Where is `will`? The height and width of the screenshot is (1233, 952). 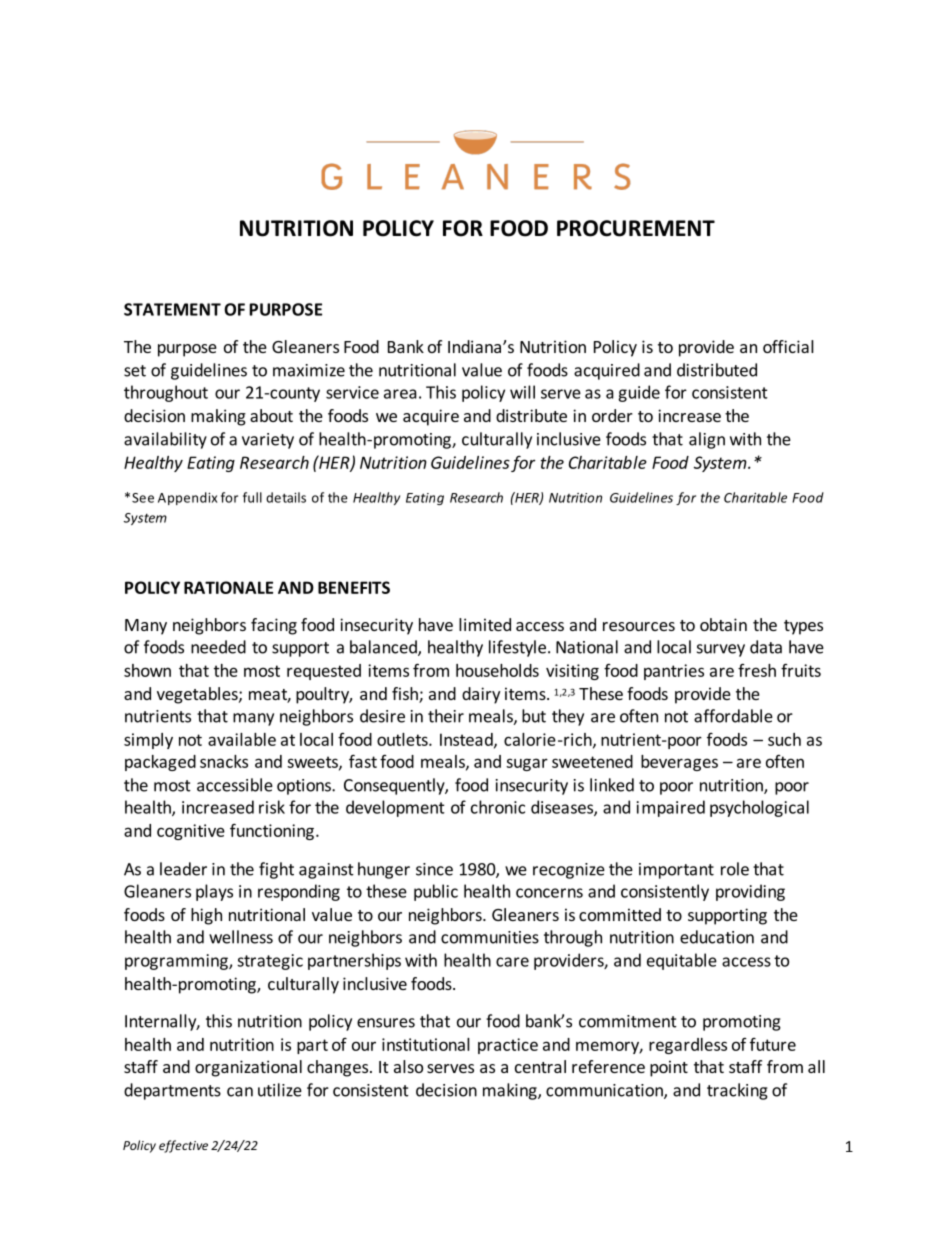 will is located at coordinates (522, 392).
